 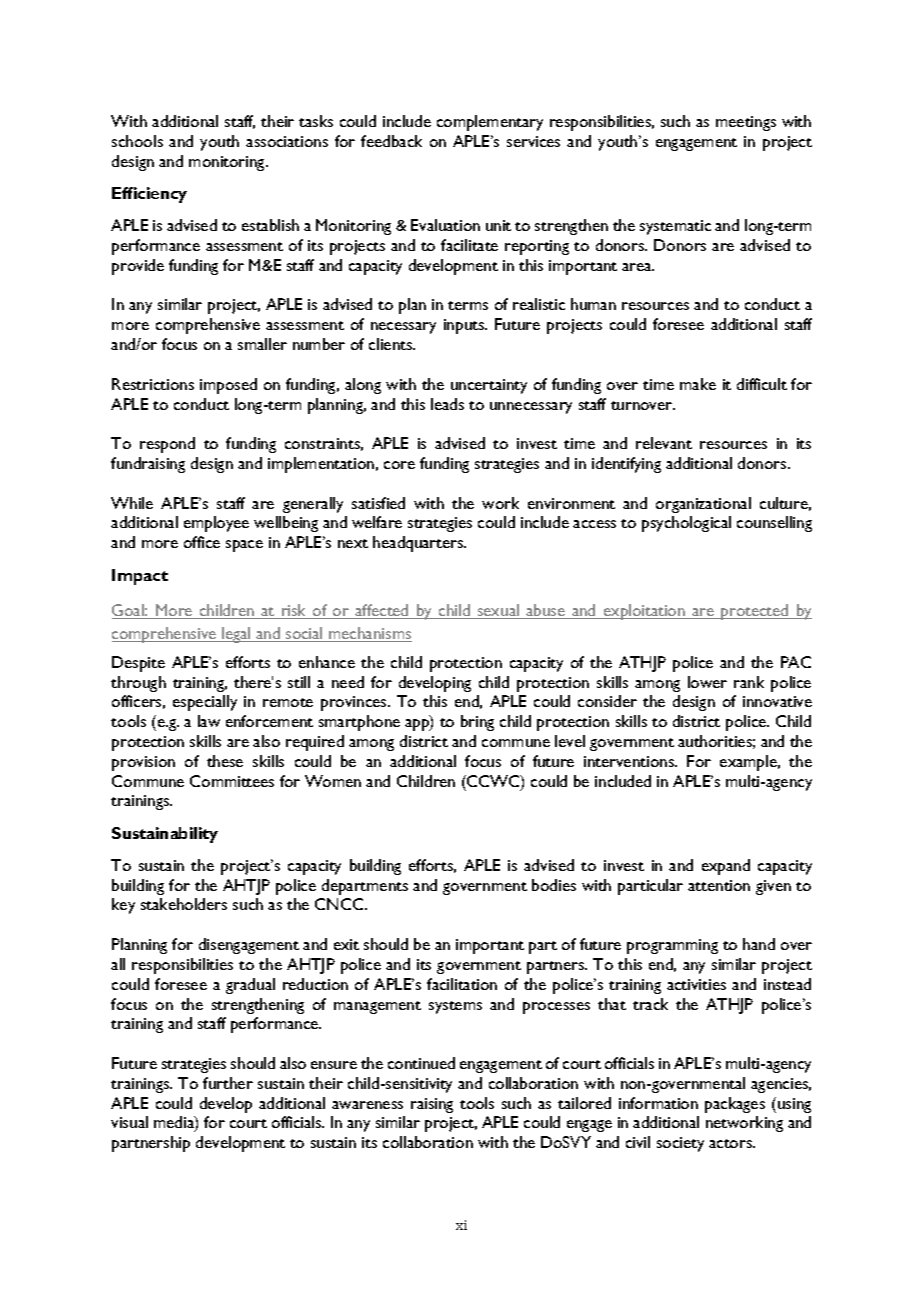 I want to click on complementary, so click(x=490, y=123).
